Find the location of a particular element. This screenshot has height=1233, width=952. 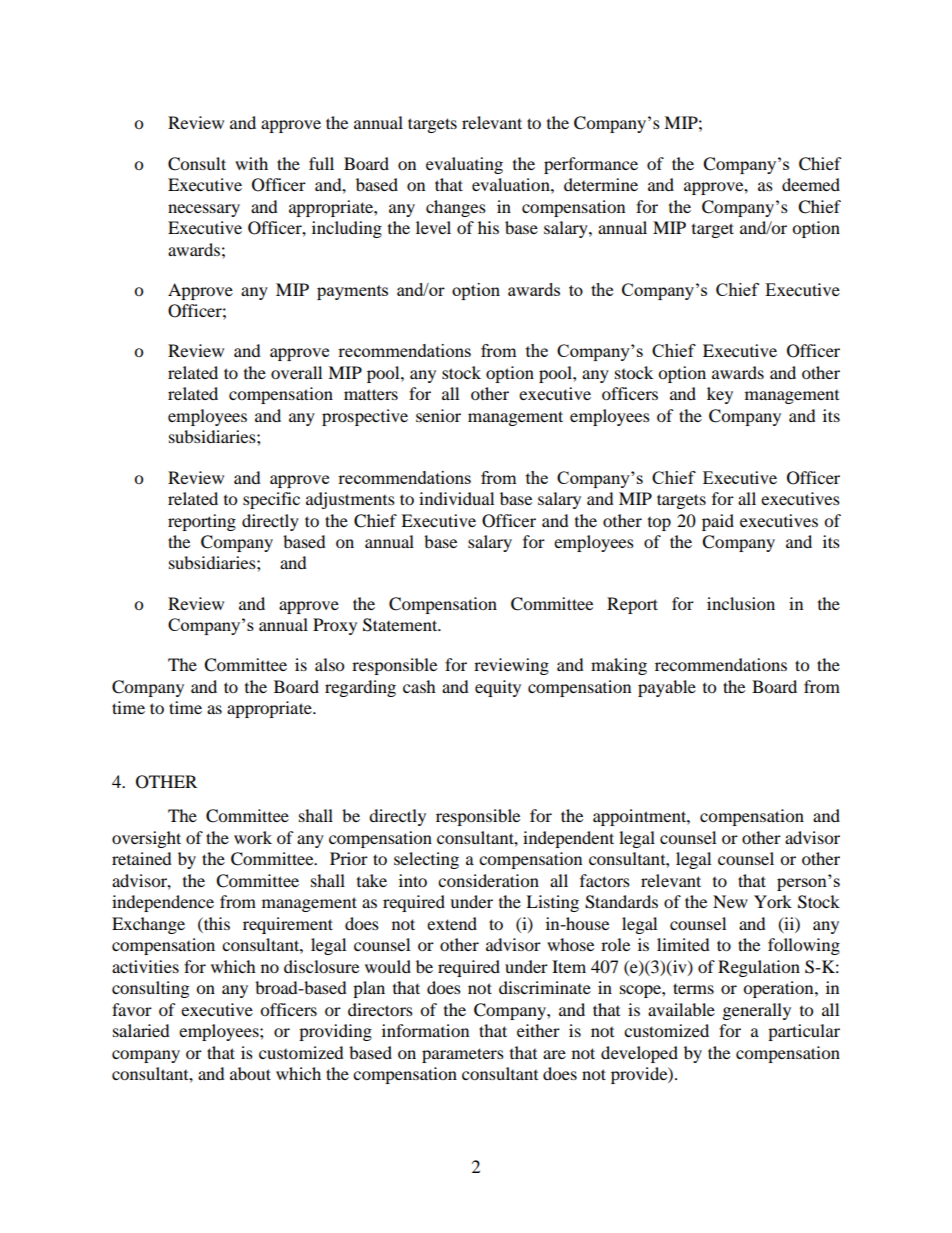

senior is located at coordinates (438, 415).
